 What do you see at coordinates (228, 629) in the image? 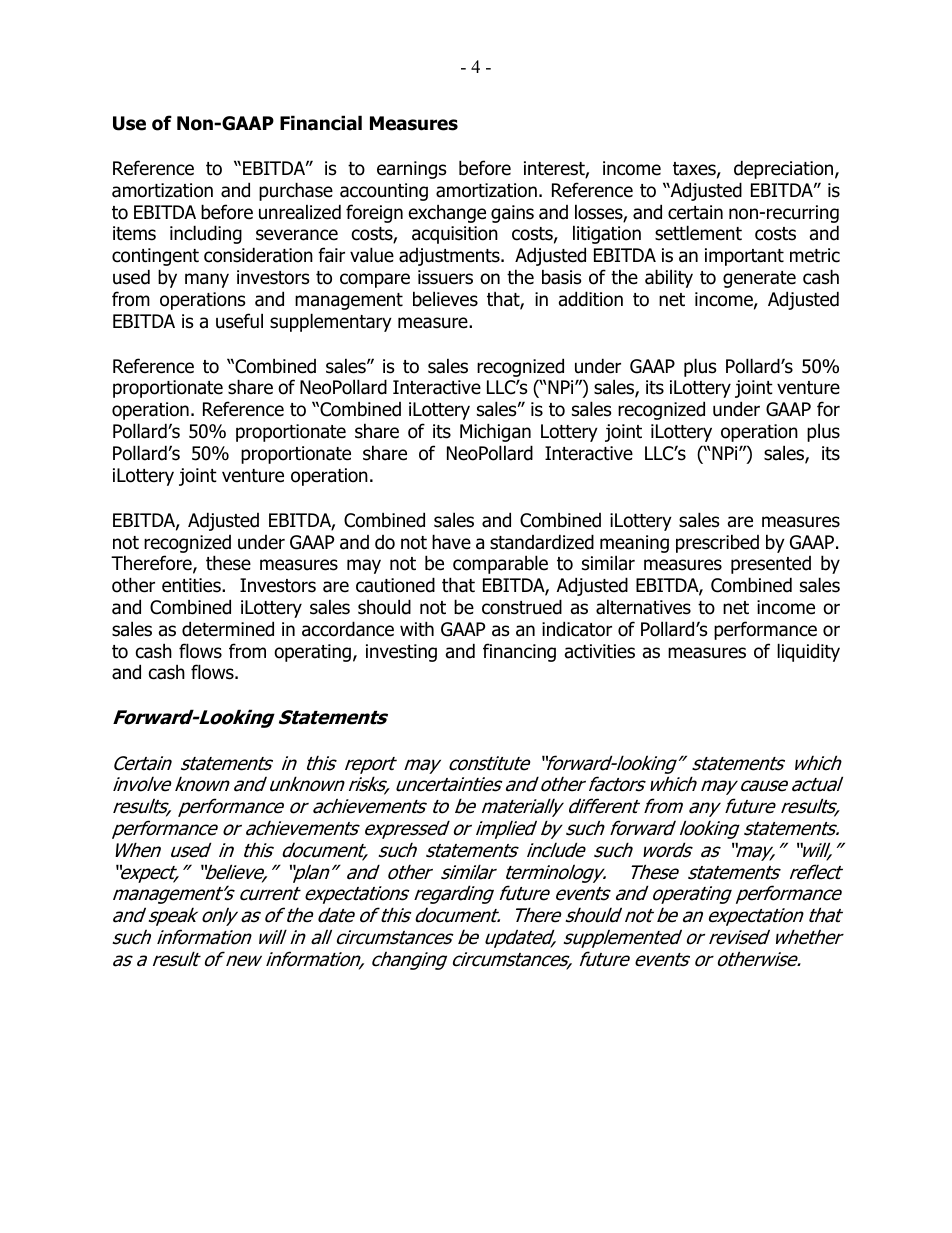
I see `determined` at bounding box center [228, 629].
